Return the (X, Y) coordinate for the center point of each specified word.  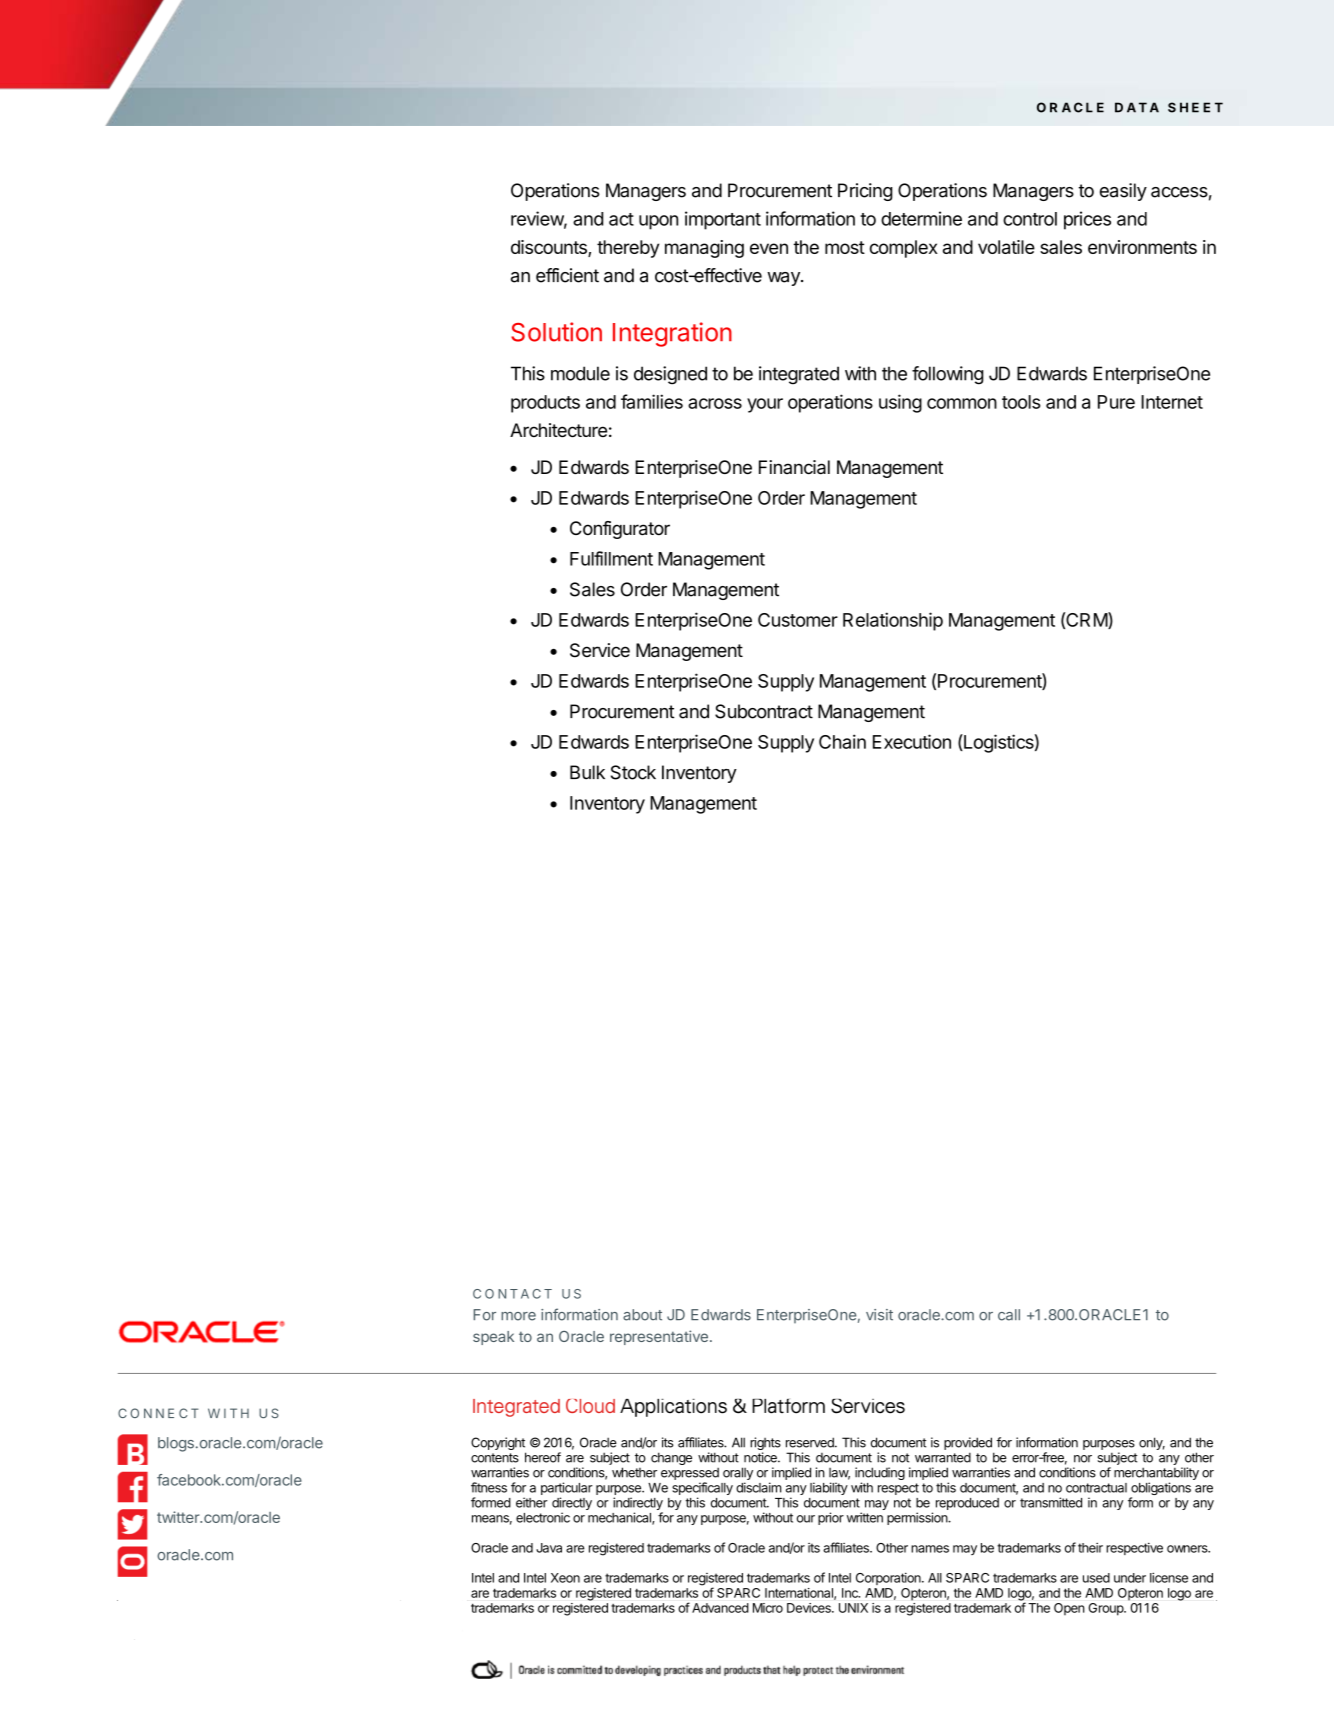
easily (1123, 192)
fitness (489, 1487)
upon (658, 222)
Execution (912, 741)
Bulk (587, 772)
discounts (550, 248)
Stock (633, 772)
